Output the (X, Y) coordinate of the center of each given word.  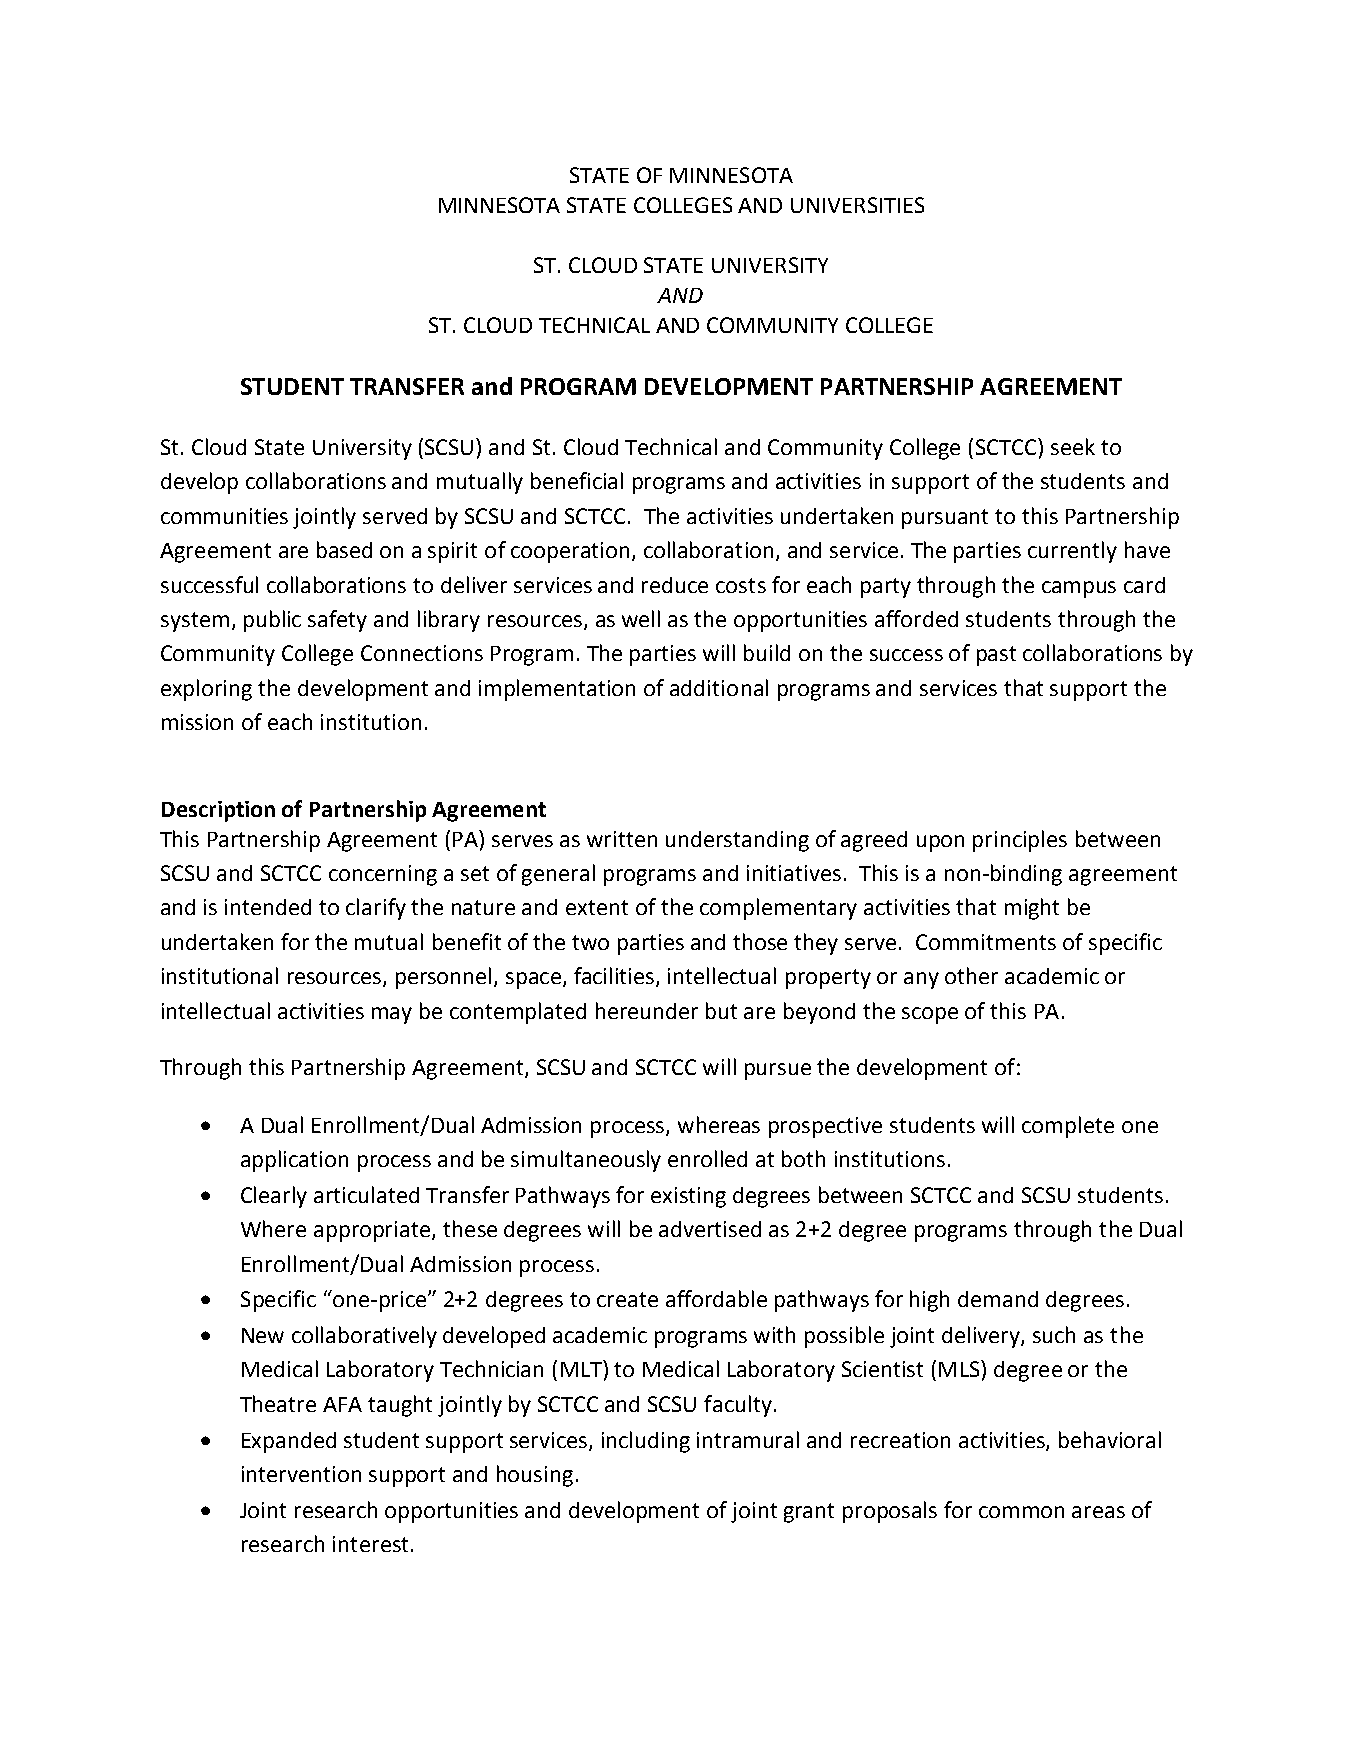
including (646, 1442)
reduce (675, 585)
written (622, 839)
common (1021, 1512)
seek (1073, 446)
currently (1072, 552)
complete (1068, 1127)
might (1032, 909)
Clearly (274, 1197)
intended (268, 907)
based (344, 549)
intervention (301, 1474)
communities (224, 516)
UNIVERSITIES (857, 205)
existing (688, 1197)
